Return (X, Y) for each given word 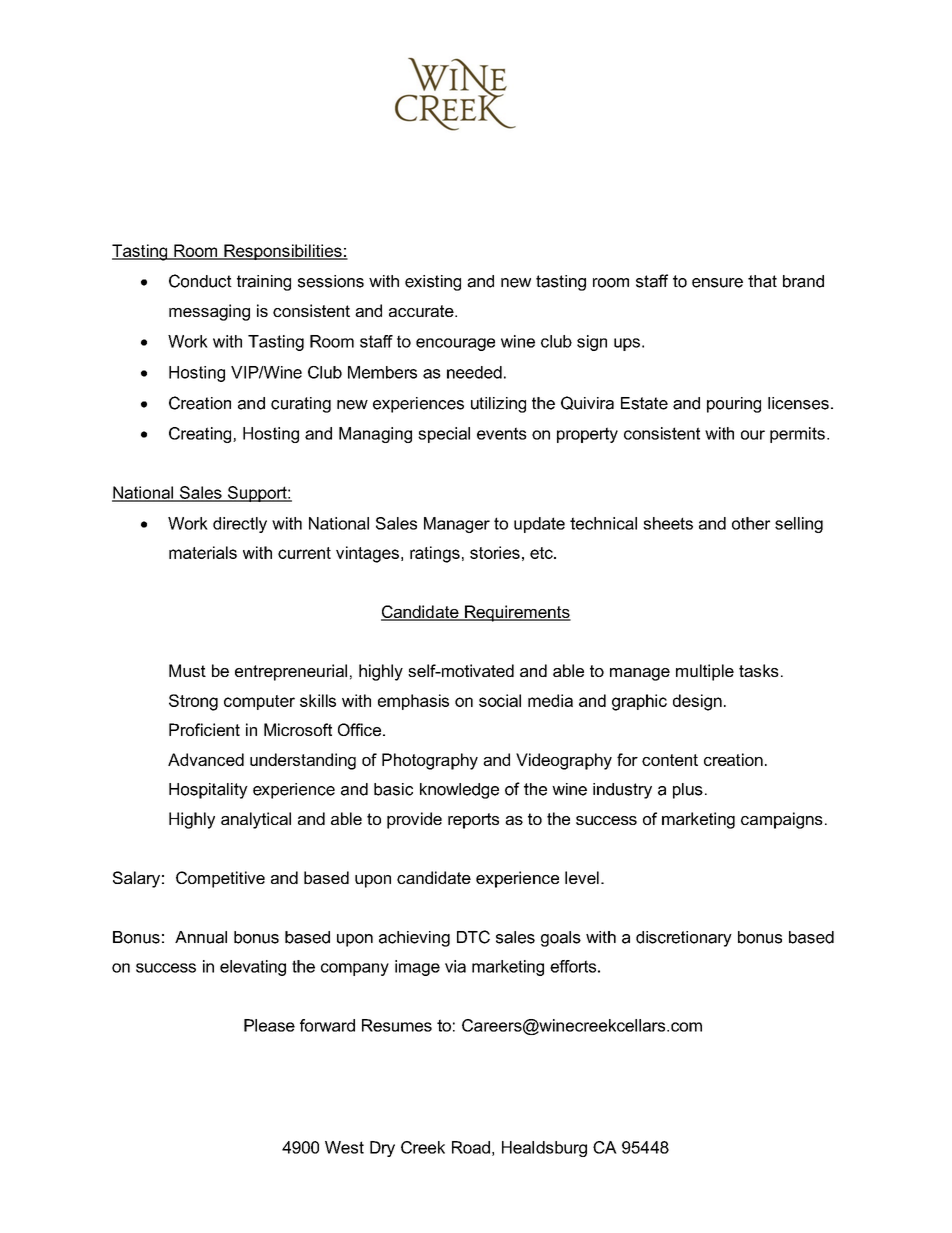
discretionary (684, 939)
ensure (717, 283)
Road (471, 1147)
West (344, 1147)
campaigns (782, 820)
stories (495, 552)
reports (473, 821)
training (264, 283)
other (751, 523)
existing (433, 283)
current (304, 553)
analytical (256, 820)
